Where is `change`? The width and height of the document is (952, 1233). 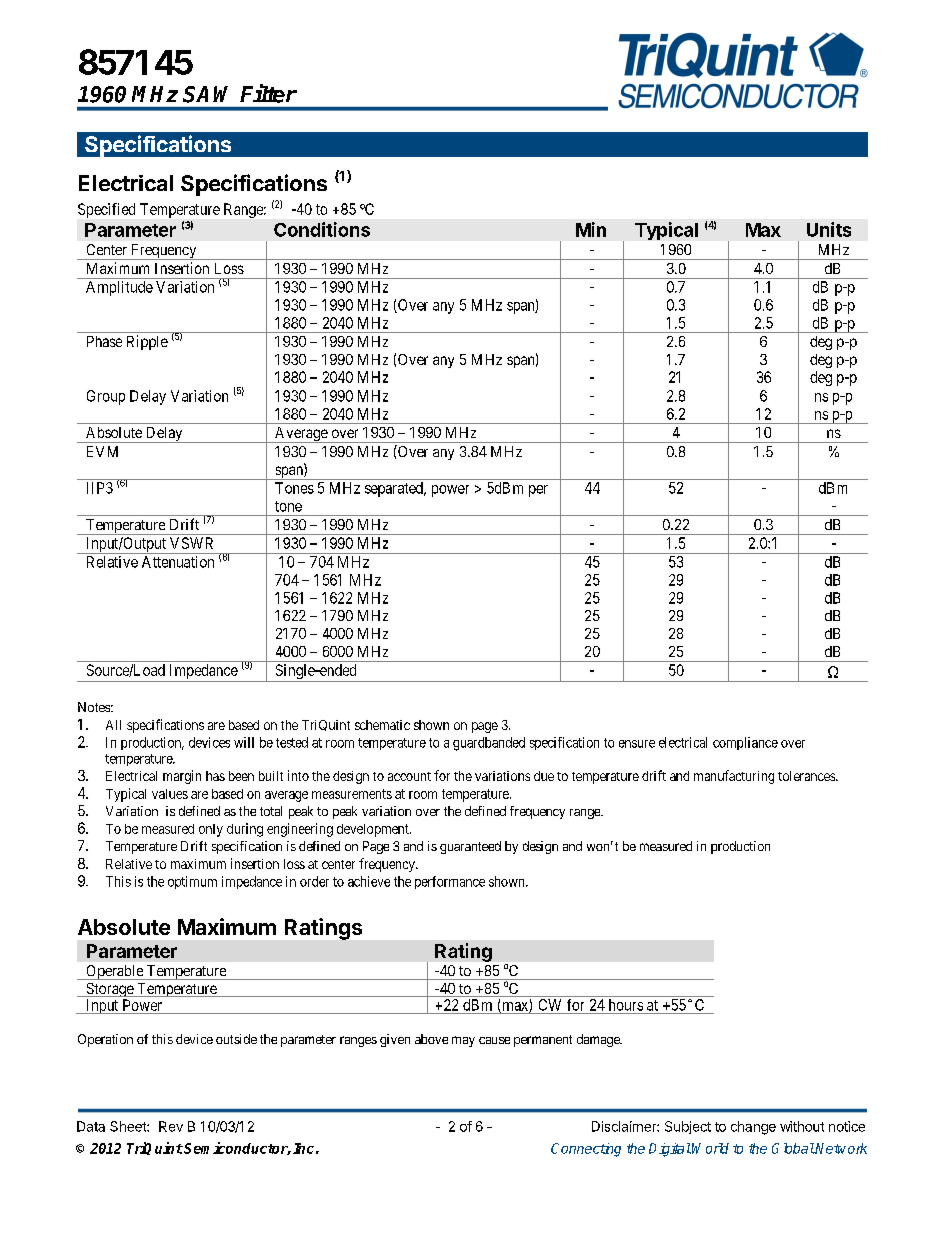
change is located at coordinates (753, 1128).
